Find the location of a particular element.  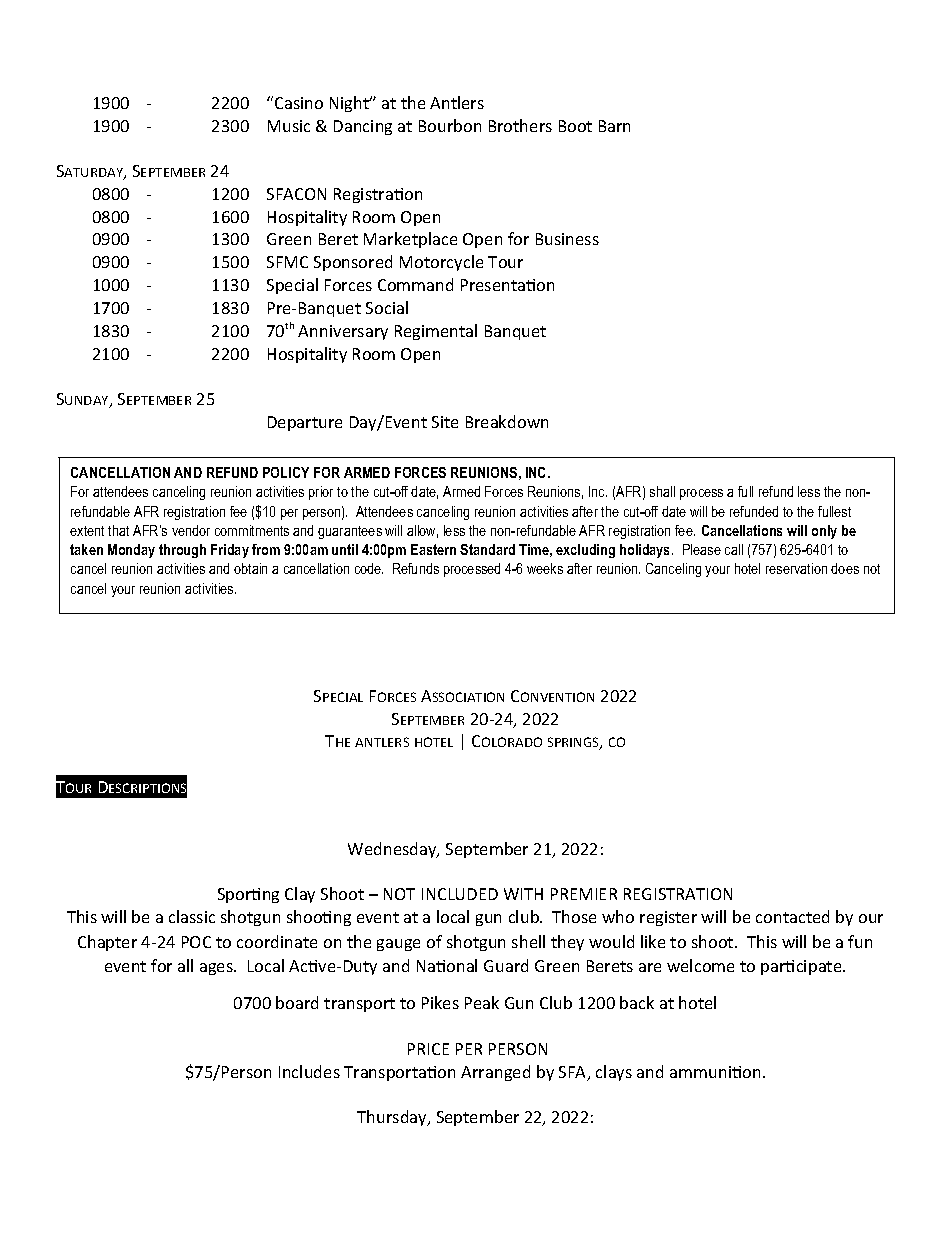

contacted is located at coordinates (792, 916).
